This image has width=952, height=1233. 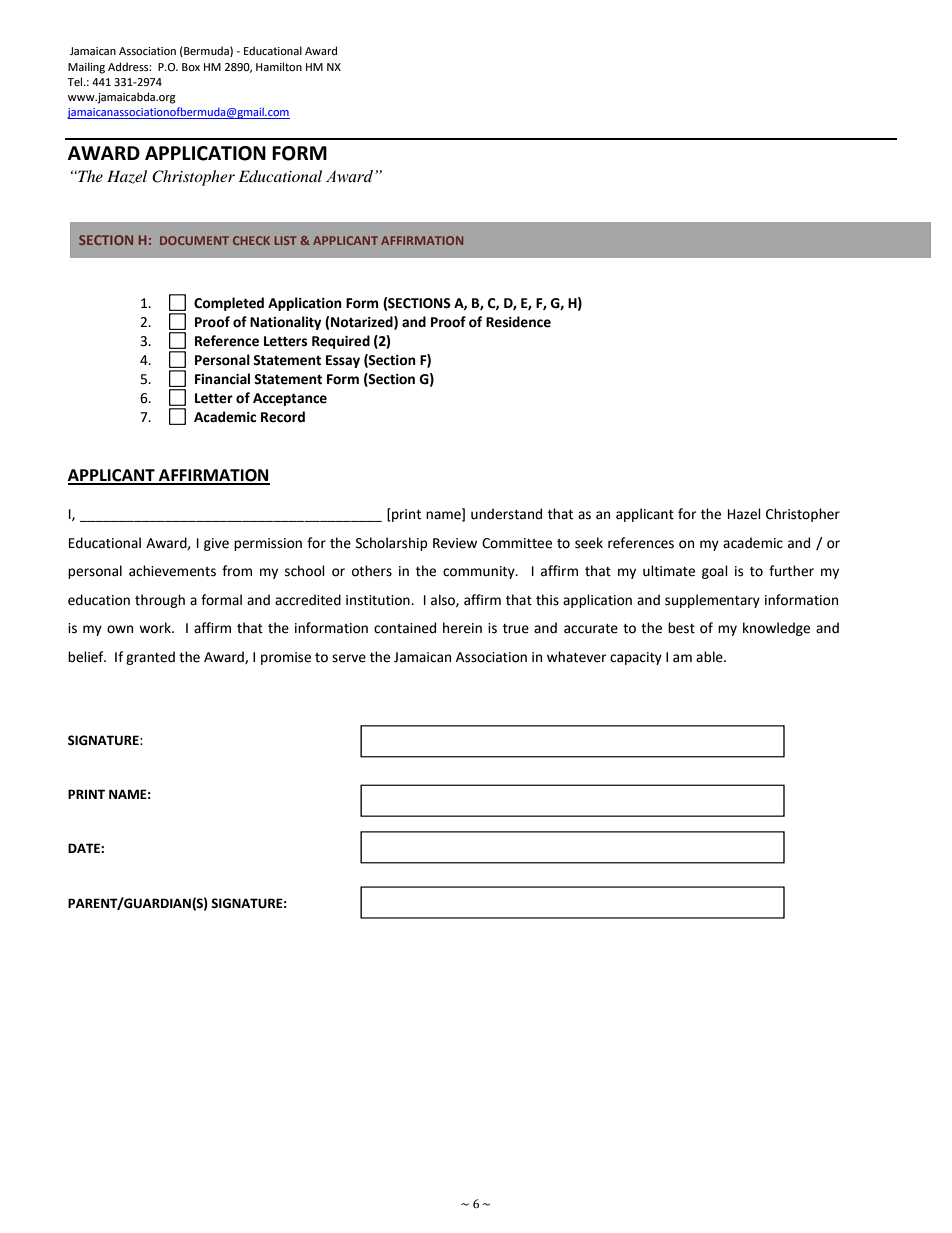 I want to click on Hamilton, so click(x=279, y=66).
